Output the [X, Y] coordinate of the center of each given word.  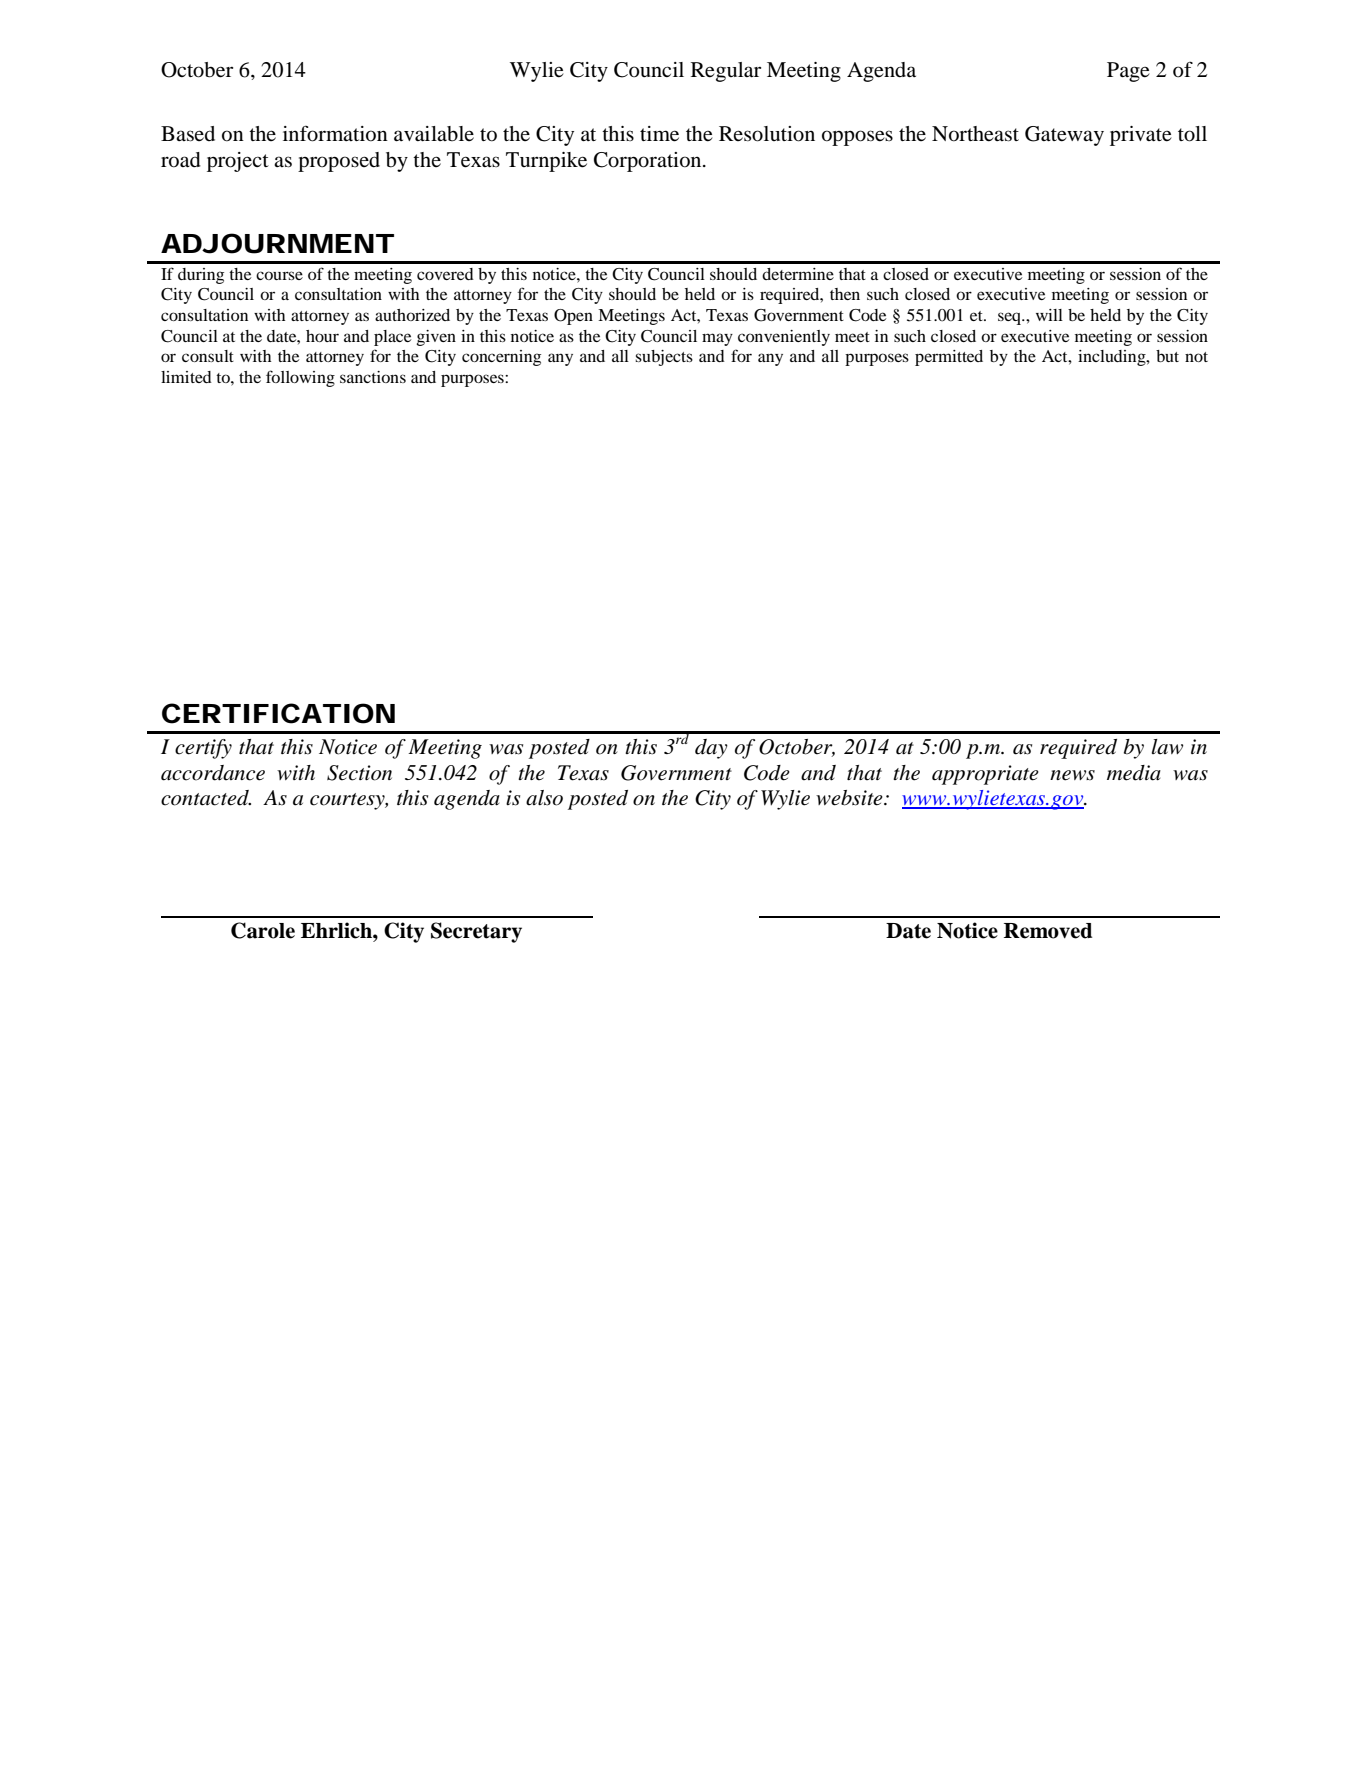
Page [1128, 72]
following [300, 378]
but [1167, 356]
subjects [664, 358]
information [335, 133]
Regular [726, 72]
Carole [263, 930]
